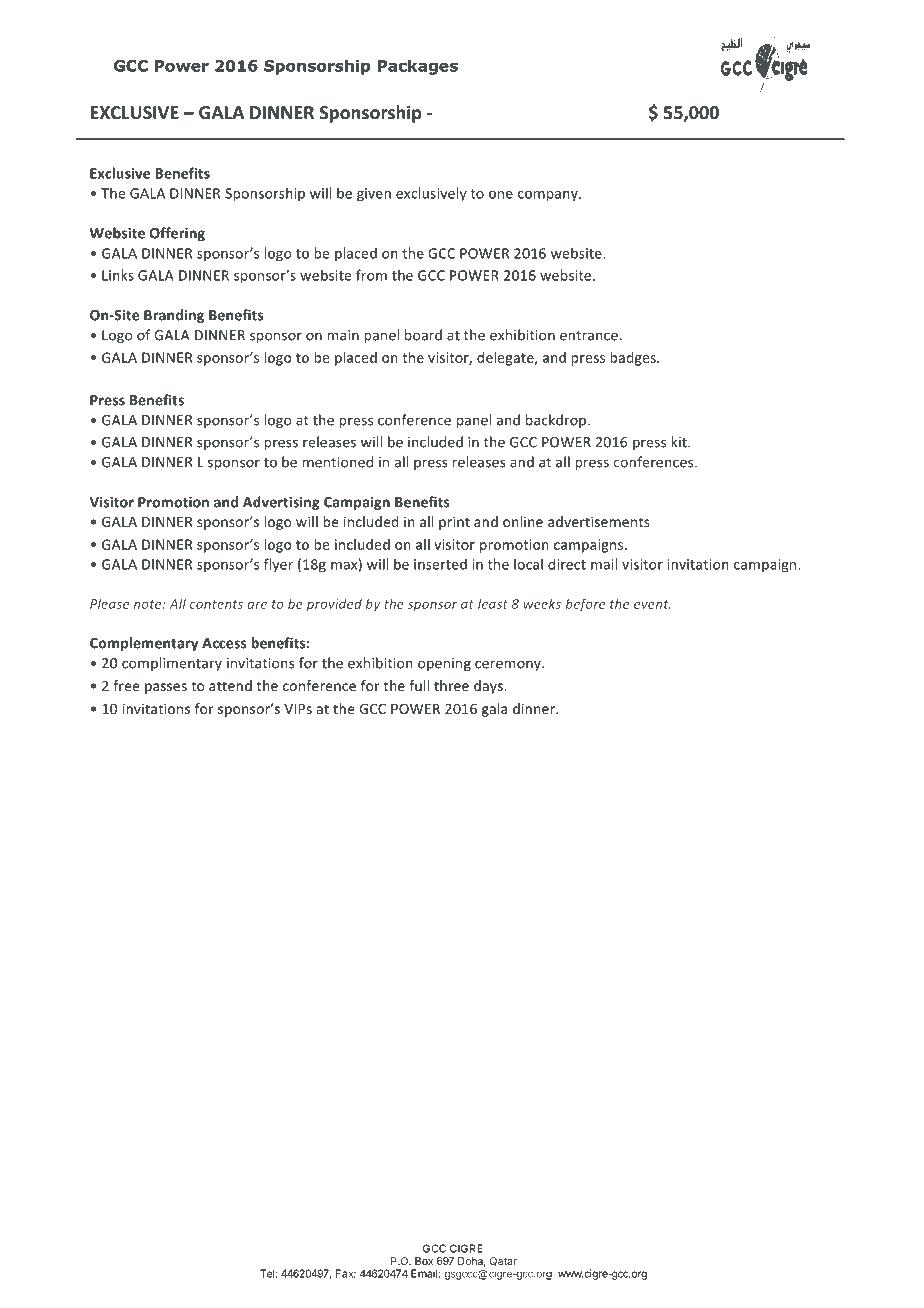  What do you see at coordinates (472, 1262) in the screenshot?
I see `Doha` at bounding box center [472, 1262].
